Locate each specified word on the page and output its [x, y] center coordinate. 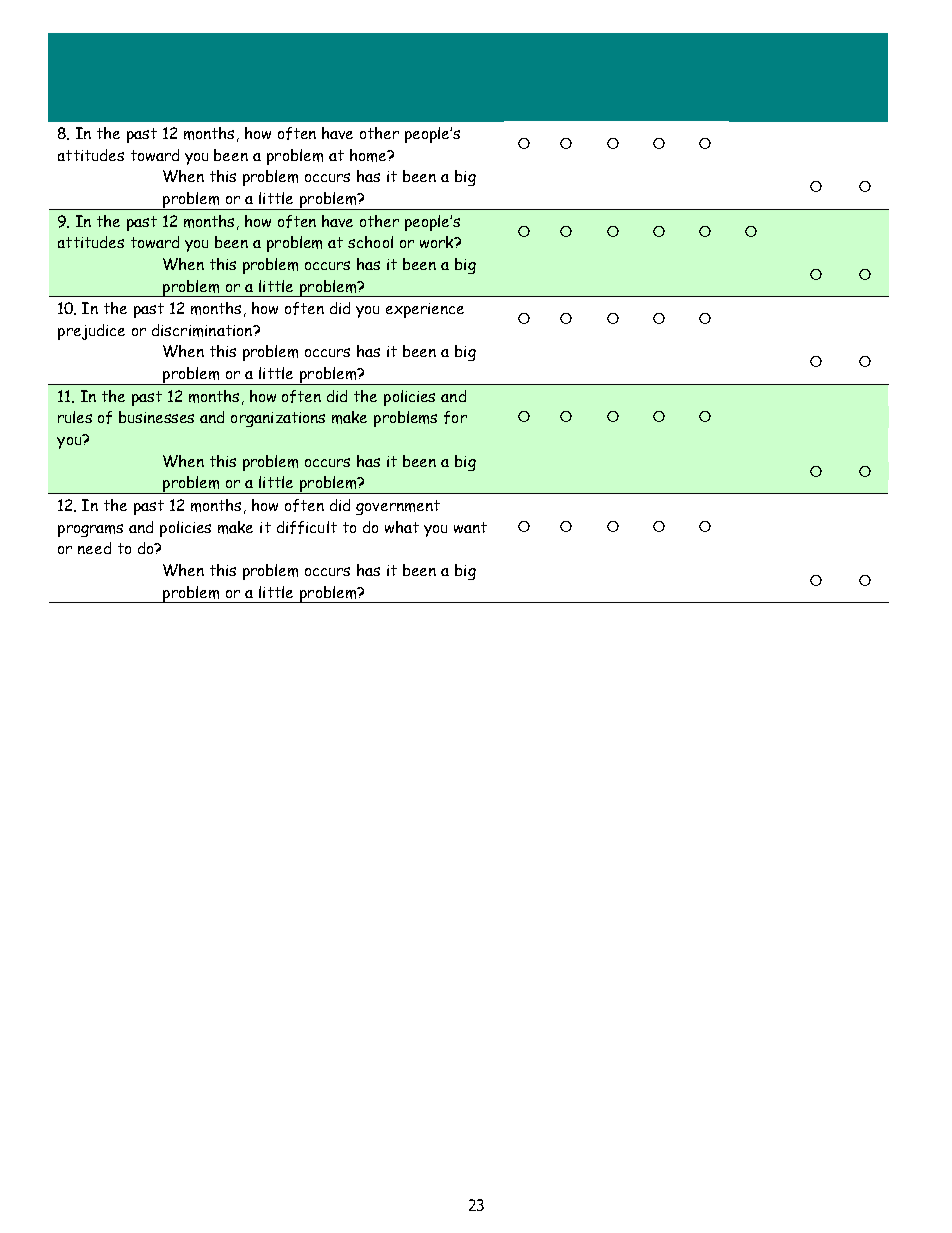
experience [425, 310]
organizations [278, 419]
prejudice [91, 332]
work [438, 242]
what [402, 527]
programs [90, 530]
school [370, 242]
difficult [307, 527]
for [455, 417]
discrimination [203, 330]
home [369, 155]
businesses [156, 417]
